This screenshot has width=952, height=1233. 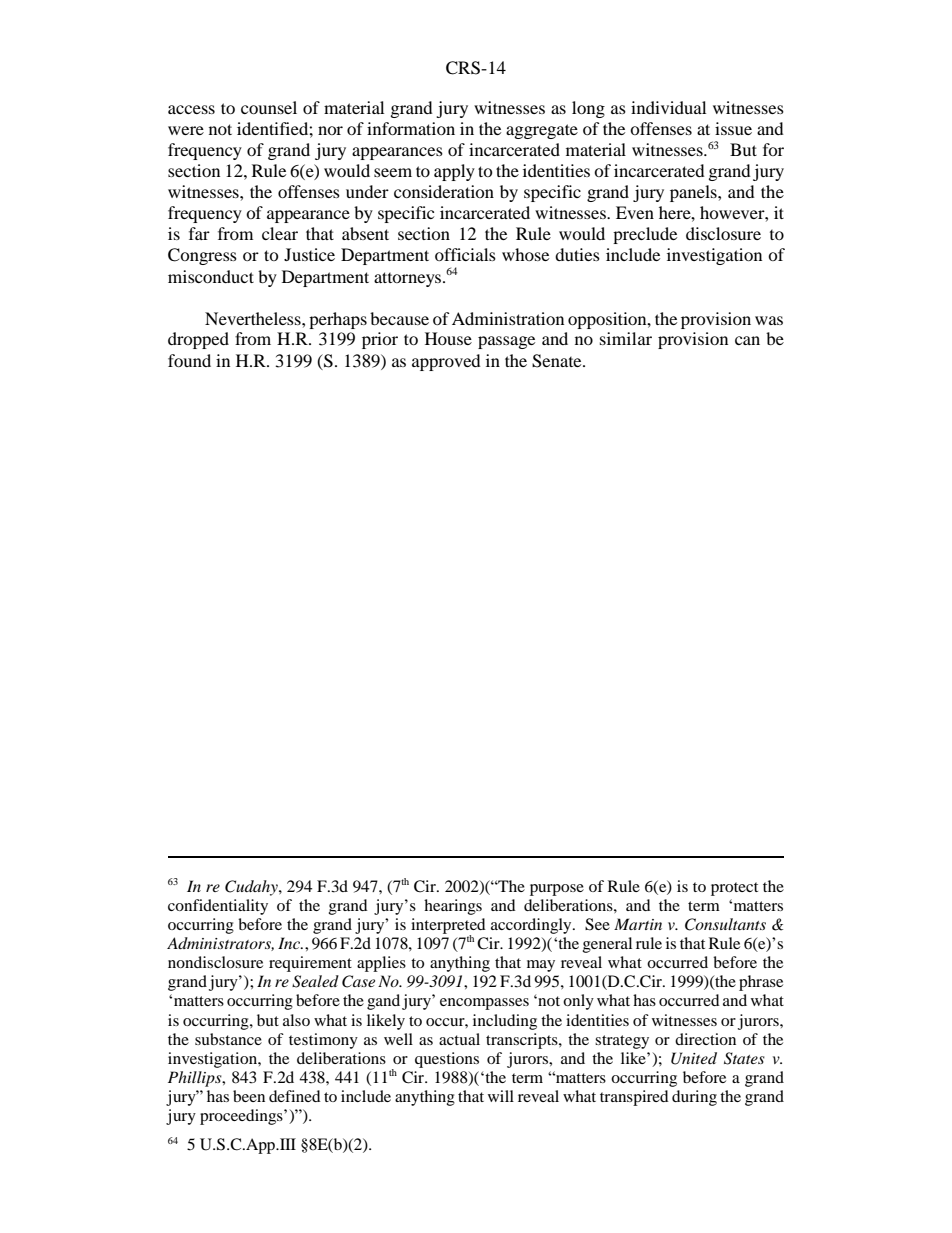 I want to click on issue, so click(x=733, y=128).
